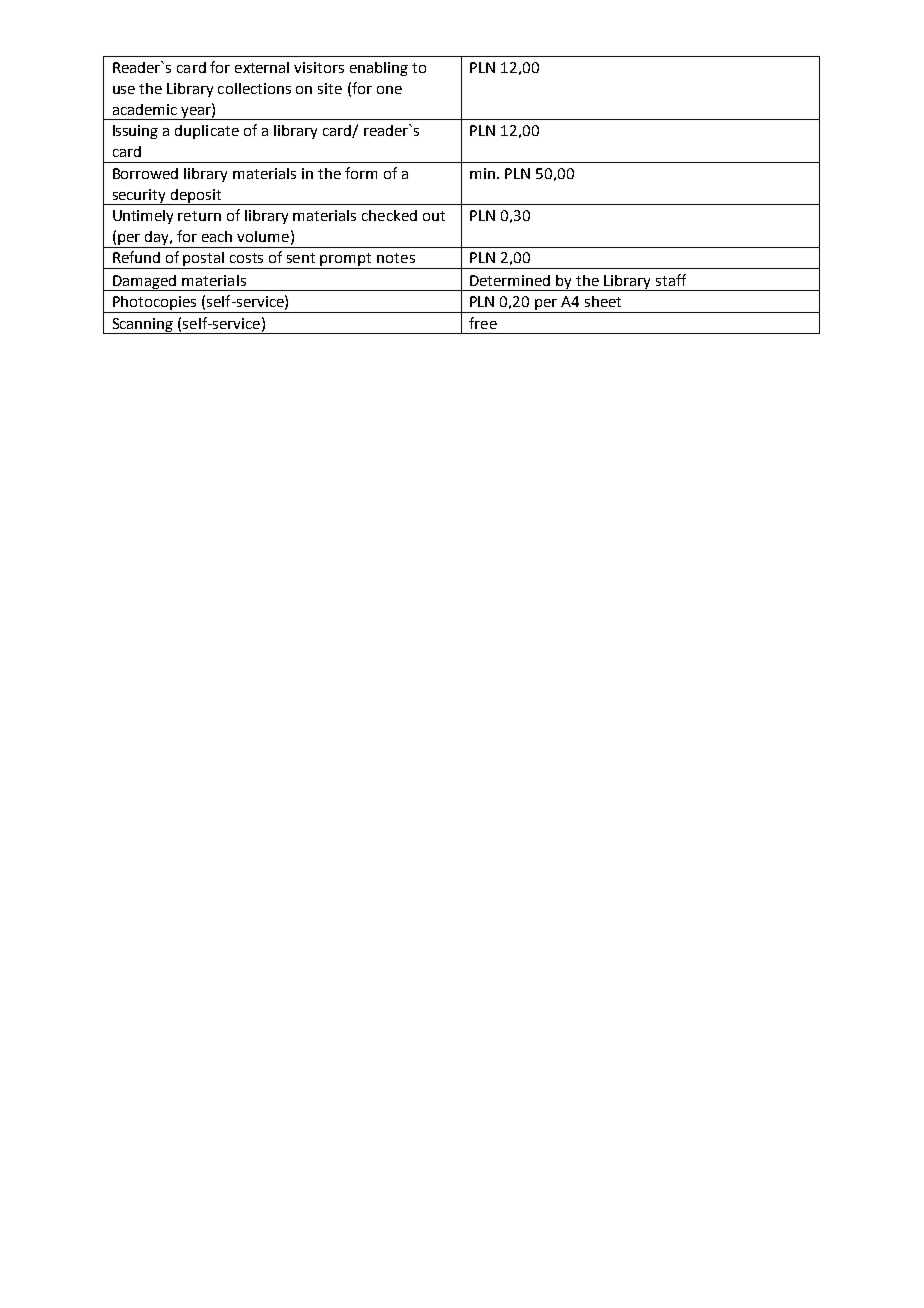  I want to click on staff, so click(671, 280).
